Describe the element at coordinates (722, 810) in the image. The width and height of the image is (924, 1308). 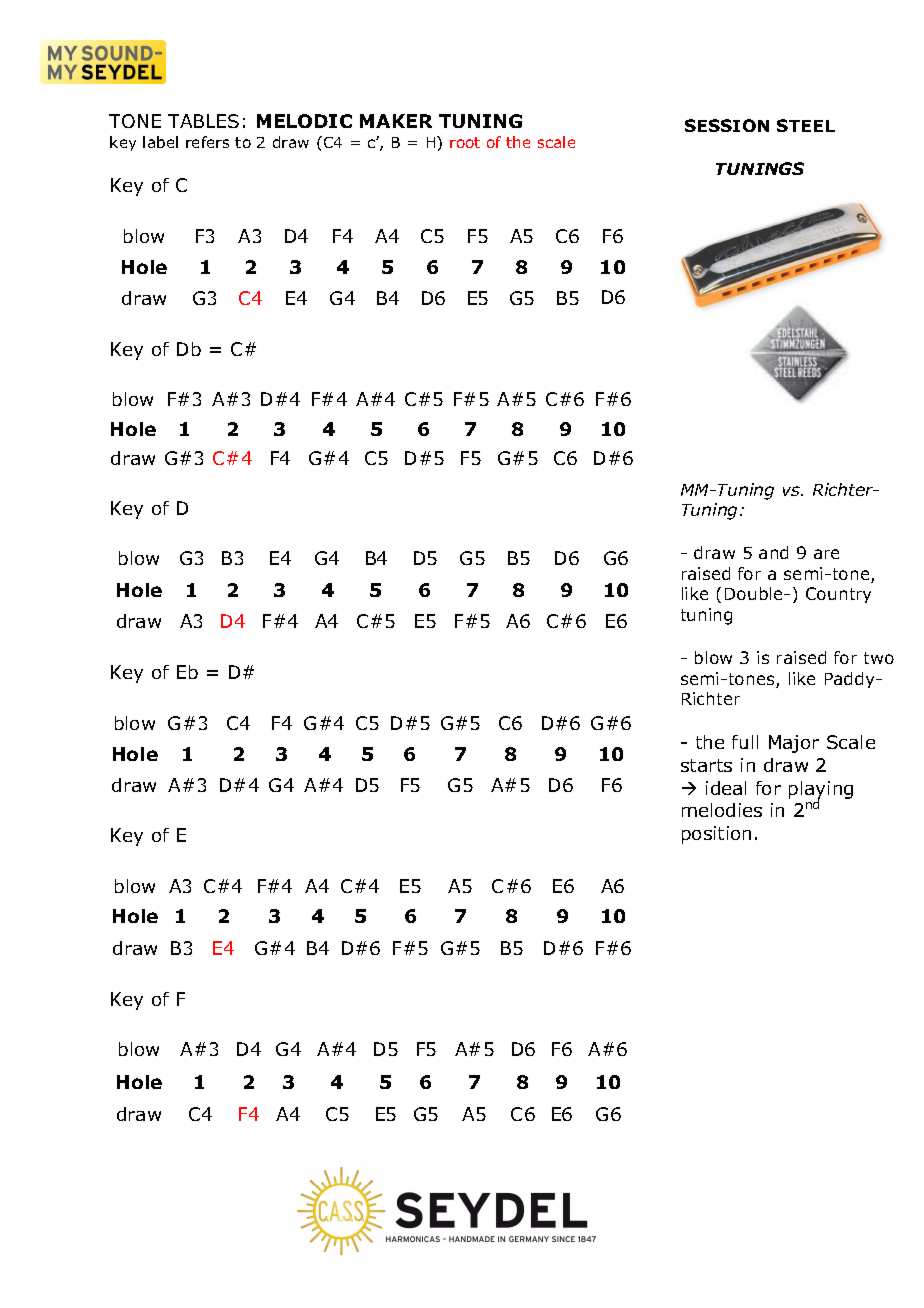
I see `melodies` at that location.
